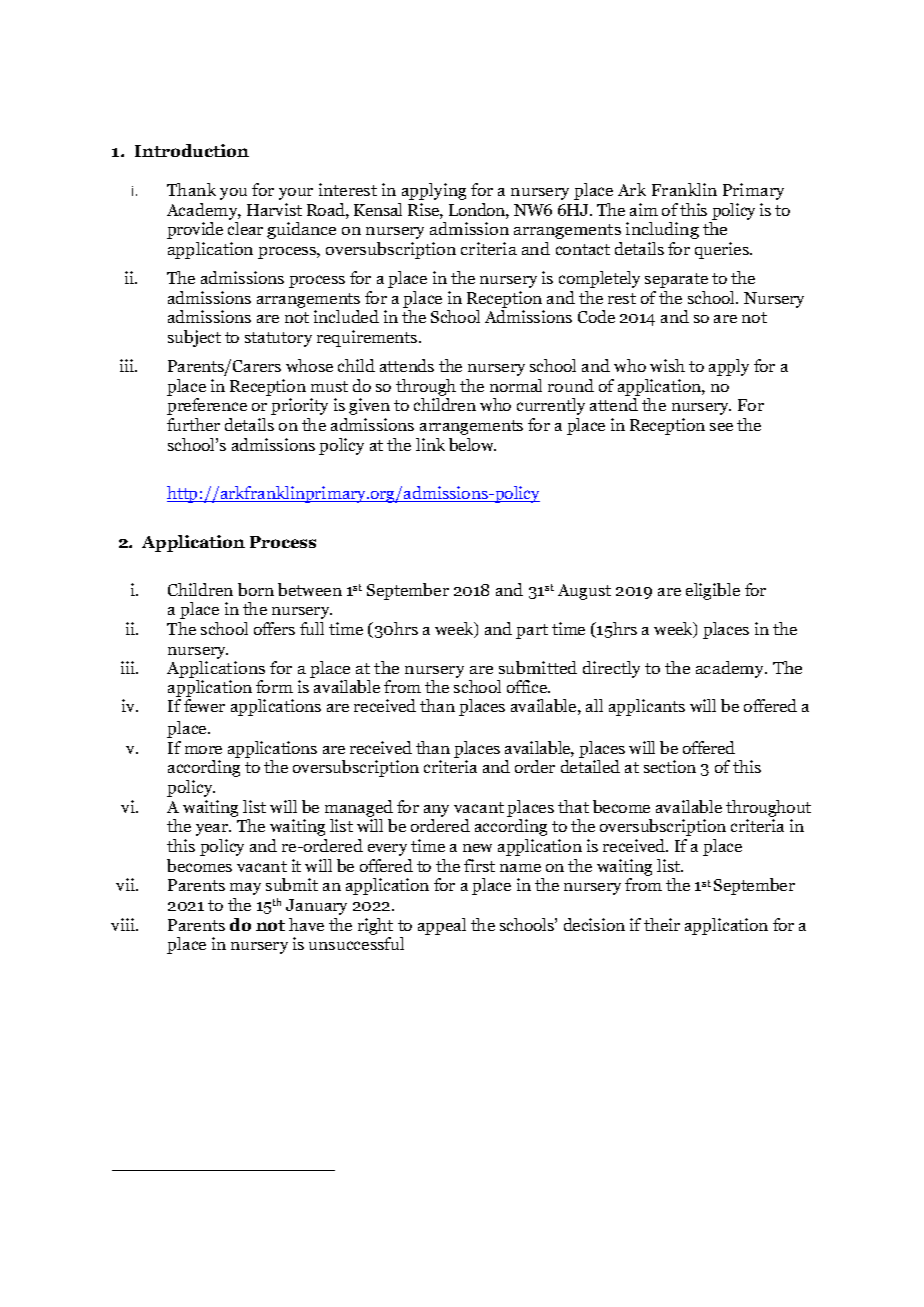  I want to click on their, so click(662, 924).
